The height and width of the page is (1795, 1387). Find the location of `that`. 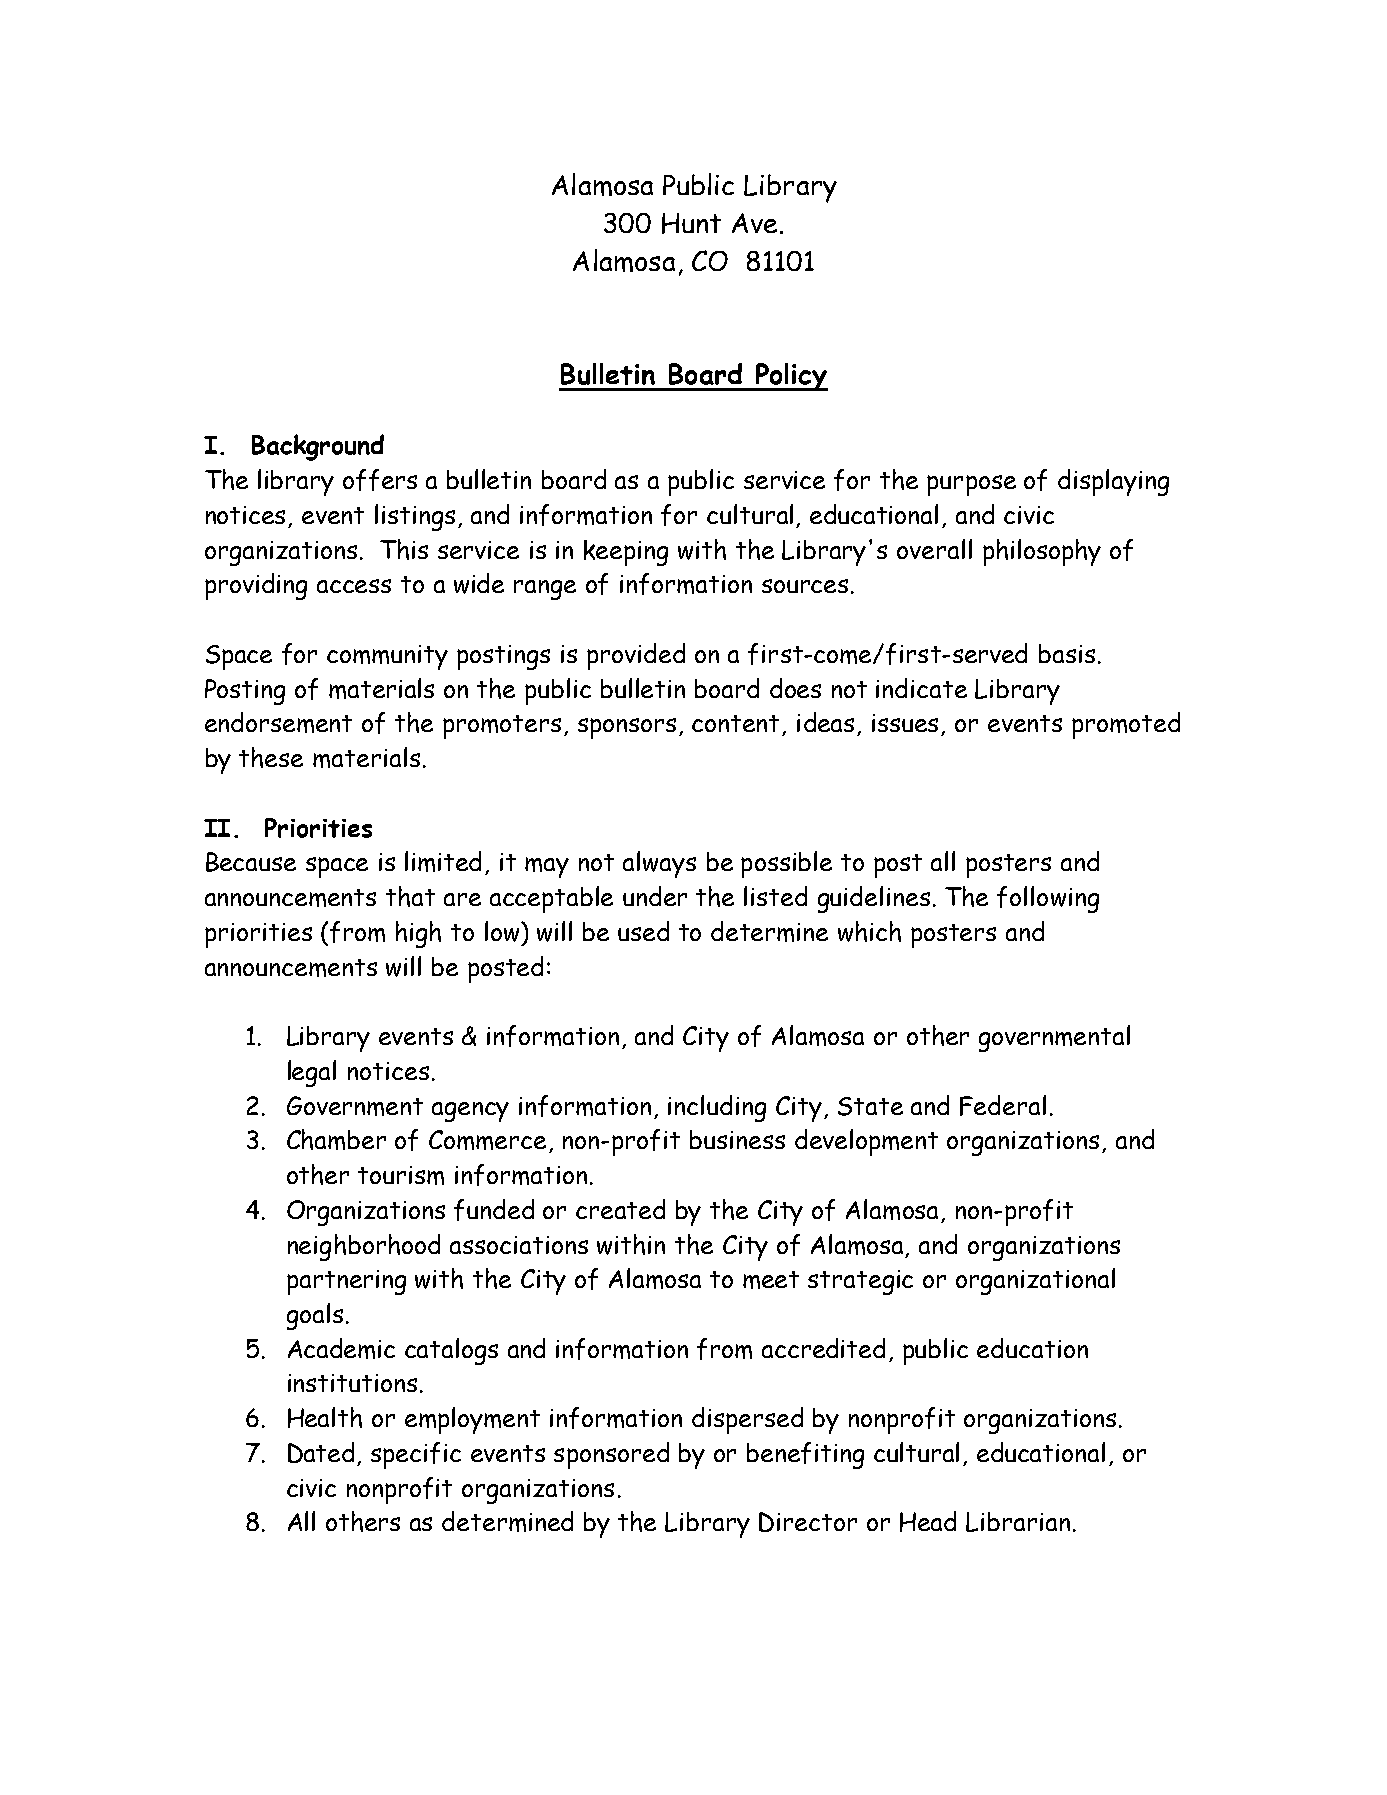

that is located at coordinates (410, 896).
